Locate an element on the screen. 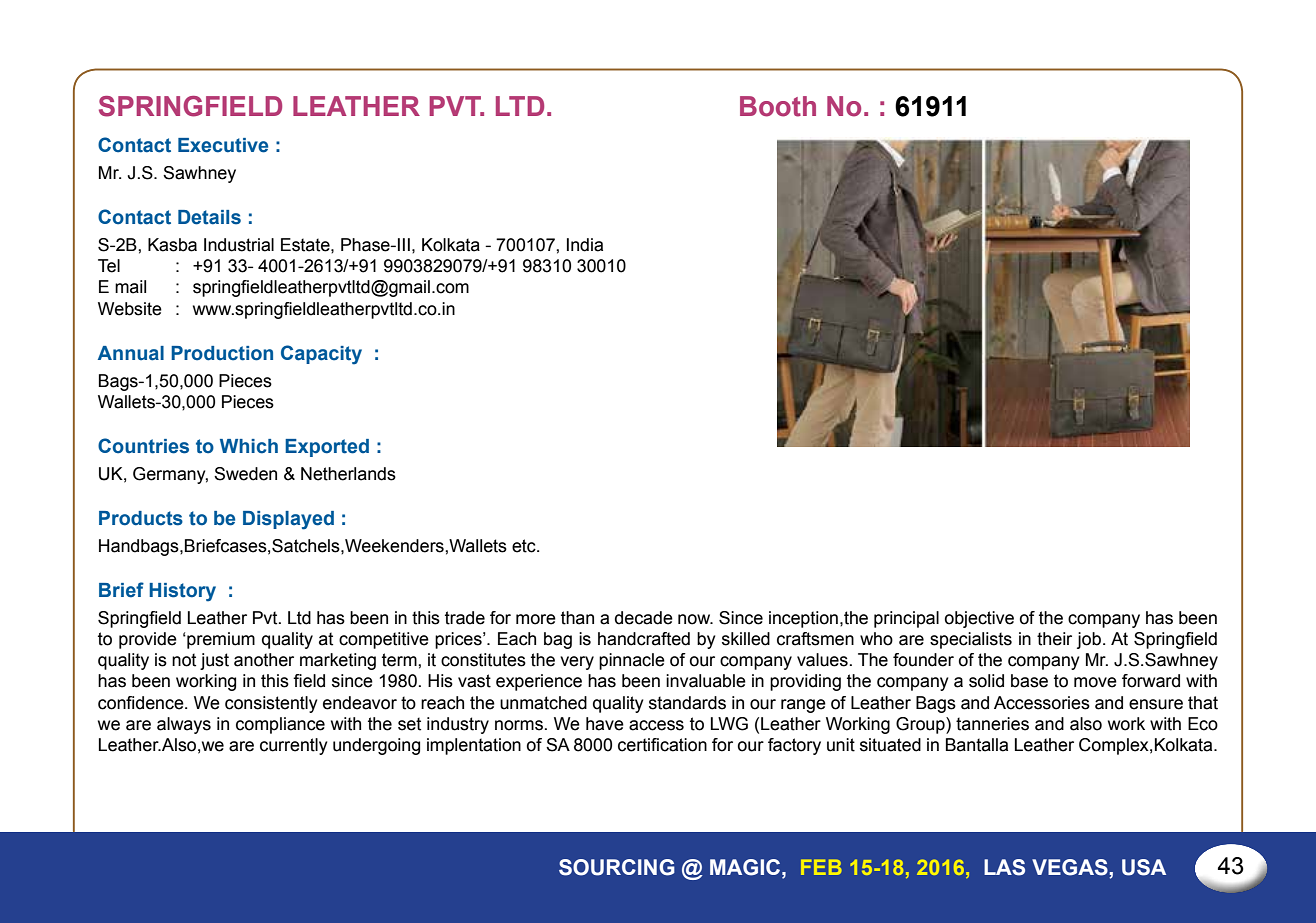  Which is located at coordinates (249, 446).
